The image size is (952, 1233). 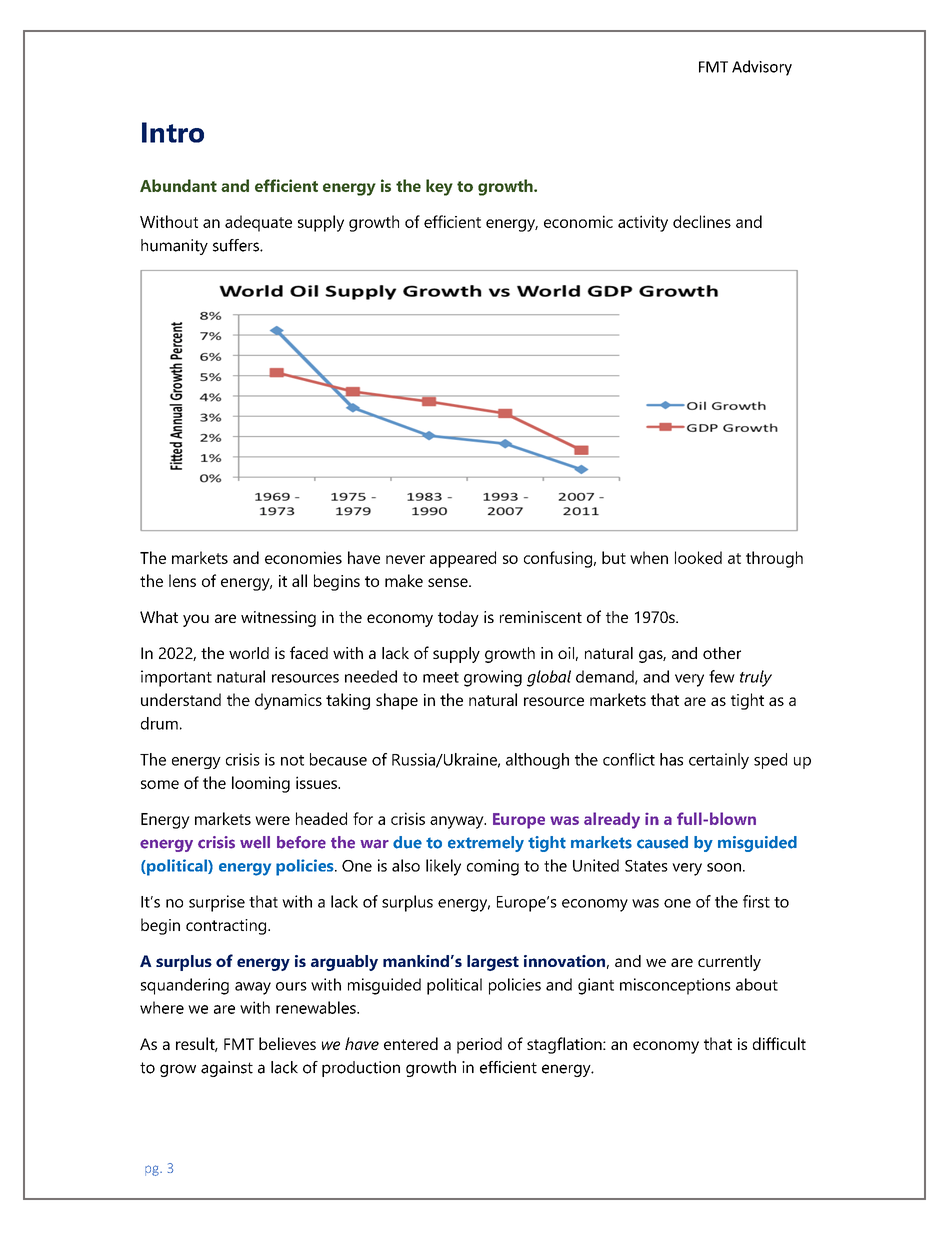 I want to click on period, so click(x=479, y=1045).
